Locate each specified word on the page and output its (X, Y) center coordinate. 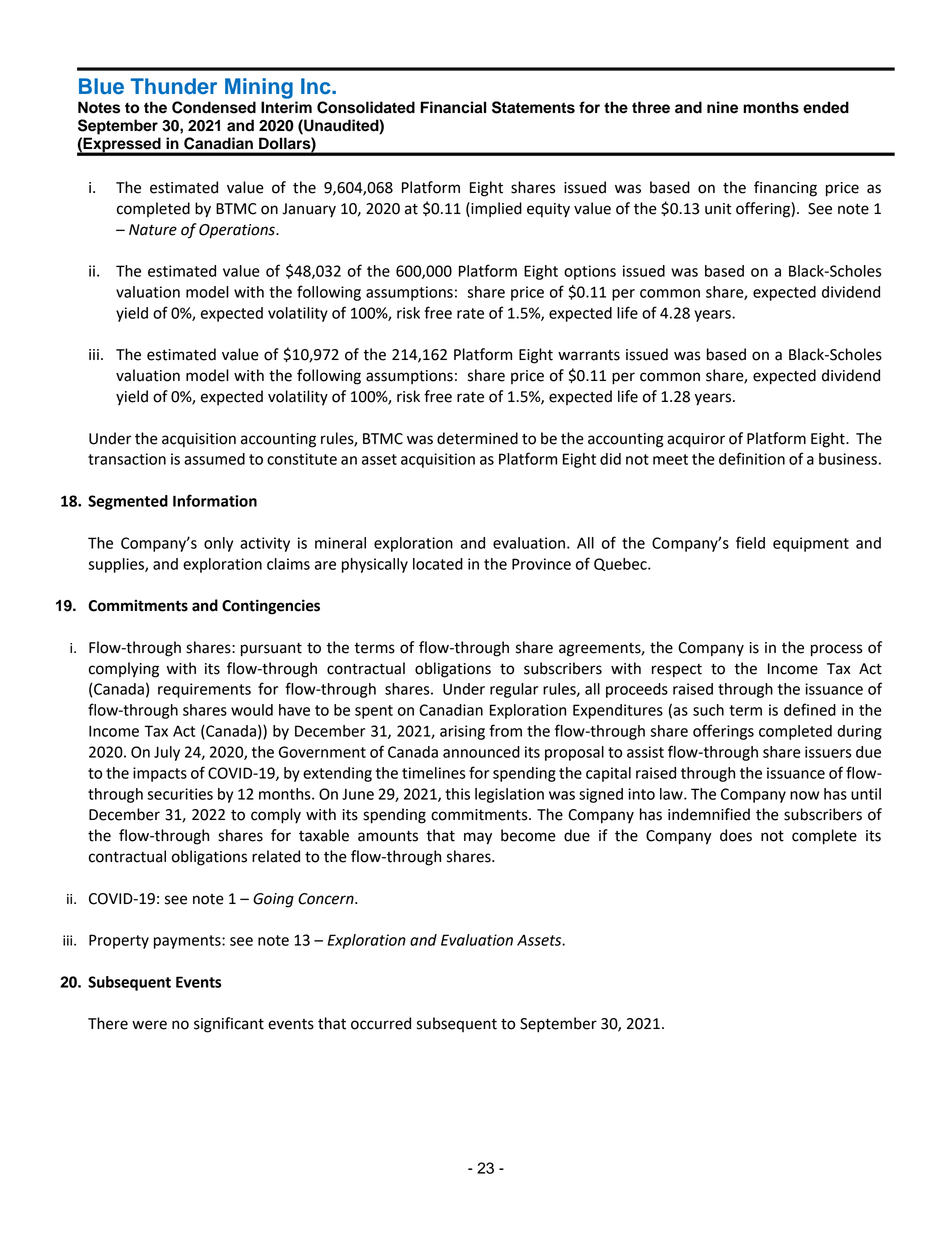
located (438, 564)
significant (229, 1025)
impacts (160, 774)
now (804, 795)
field (750, 542)
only (218, 544)
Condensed (214, 107)
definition (752, 458)
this (457, 794)
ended (826, 107)
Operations (238, 231)
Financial (453, 107)
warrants (589, 355)
